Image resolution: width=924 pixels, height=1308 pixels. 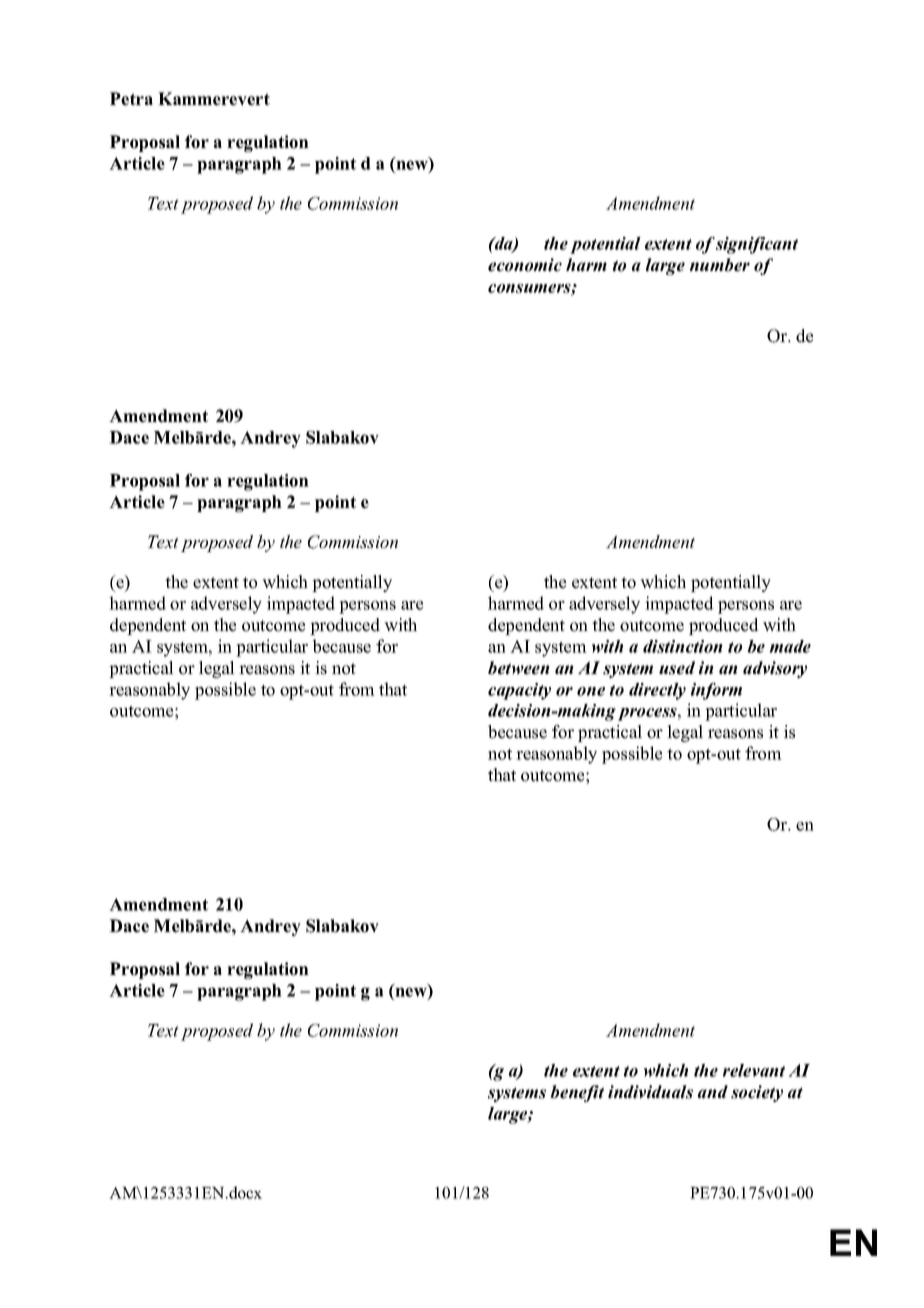 What do you see at coordinates (754, 1070) in the image?
I see `relevant` at bounding box center [754, 1070].
